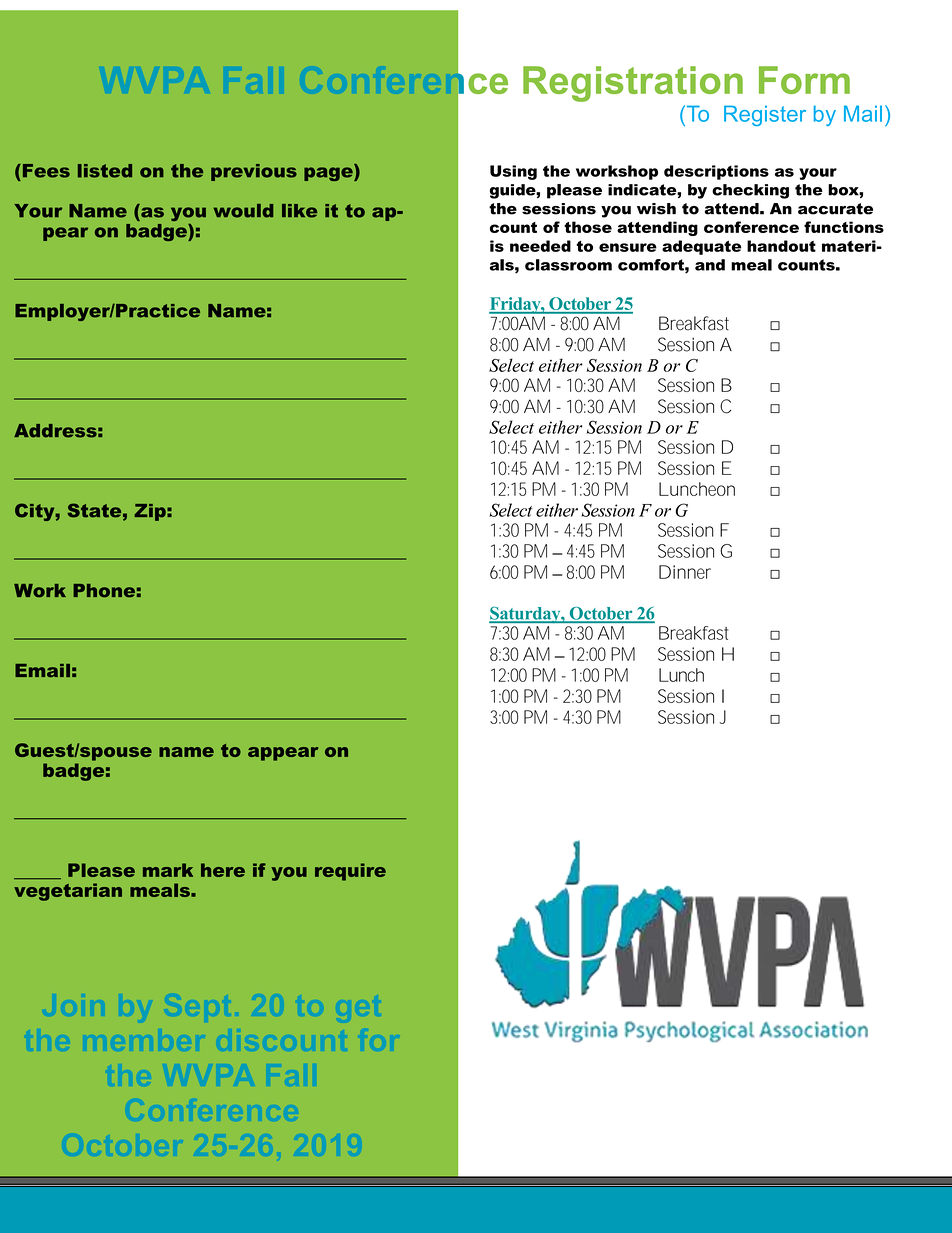 The height and width of the image is (1233, 952). What do you see at coordinates (223, 870) in the image?
I see `here` at bounding box center [223, 870].
